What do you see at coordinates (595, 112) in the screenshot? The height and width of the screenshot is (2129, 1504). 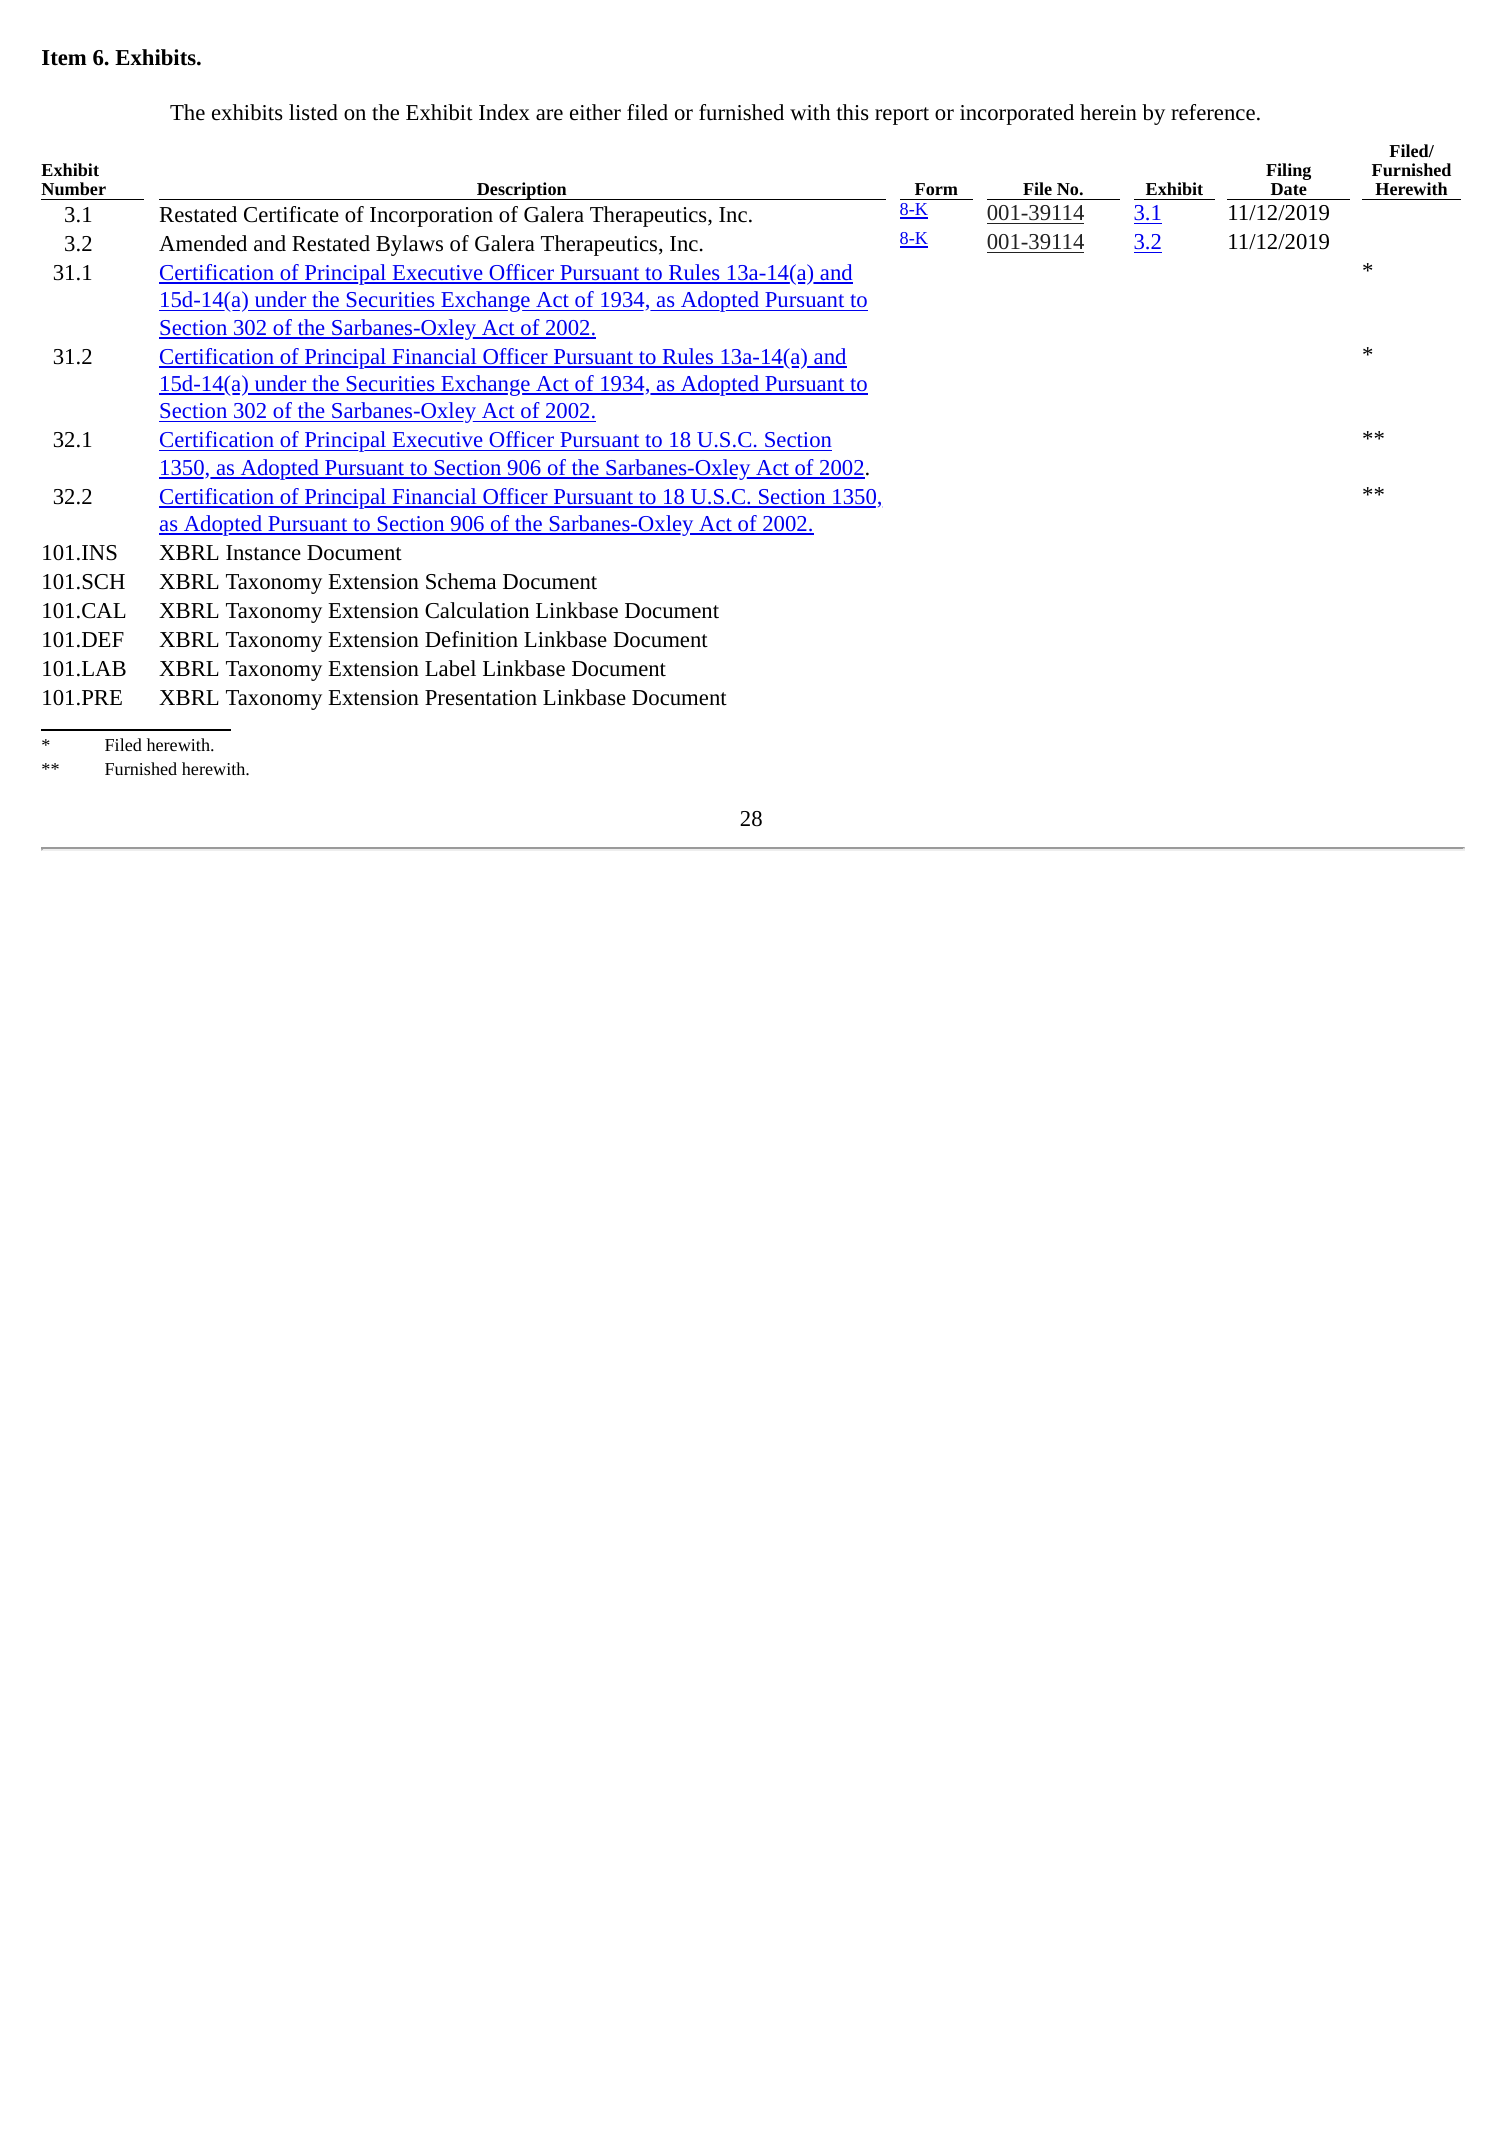 I see `either` at bounding box center [595, 112].
